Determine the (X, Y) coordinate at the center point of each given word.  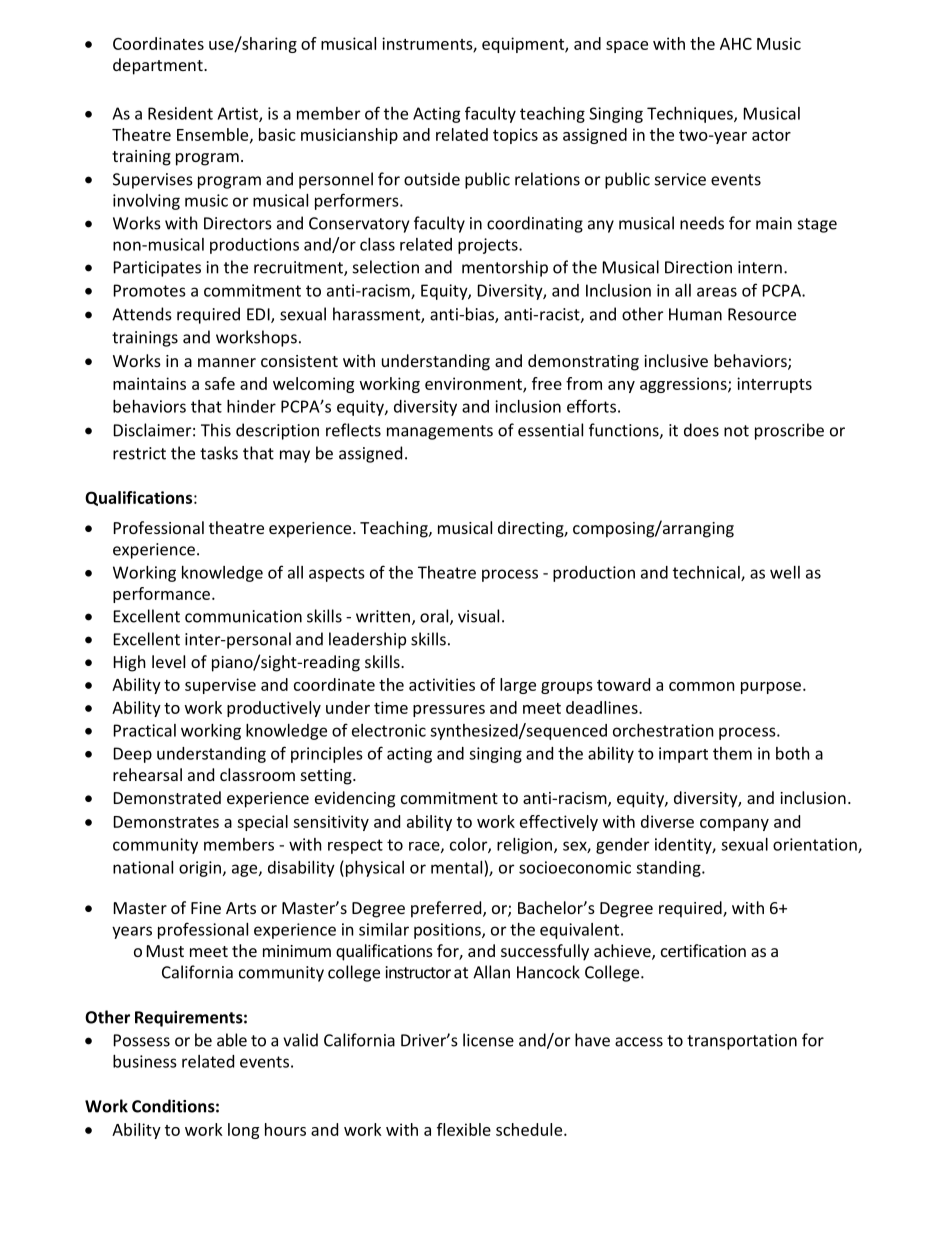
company (734, 825)
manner (227, 362)
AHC (736, 44)
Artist (238, 114)
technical (707, 573)
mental (456, 867)
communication (243, 616)
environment (474, 384)
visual (478, 616)
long (243, 1131)
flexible (464, 1129)
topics (515, 136)
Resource (762, 314)
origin (200, 869)
